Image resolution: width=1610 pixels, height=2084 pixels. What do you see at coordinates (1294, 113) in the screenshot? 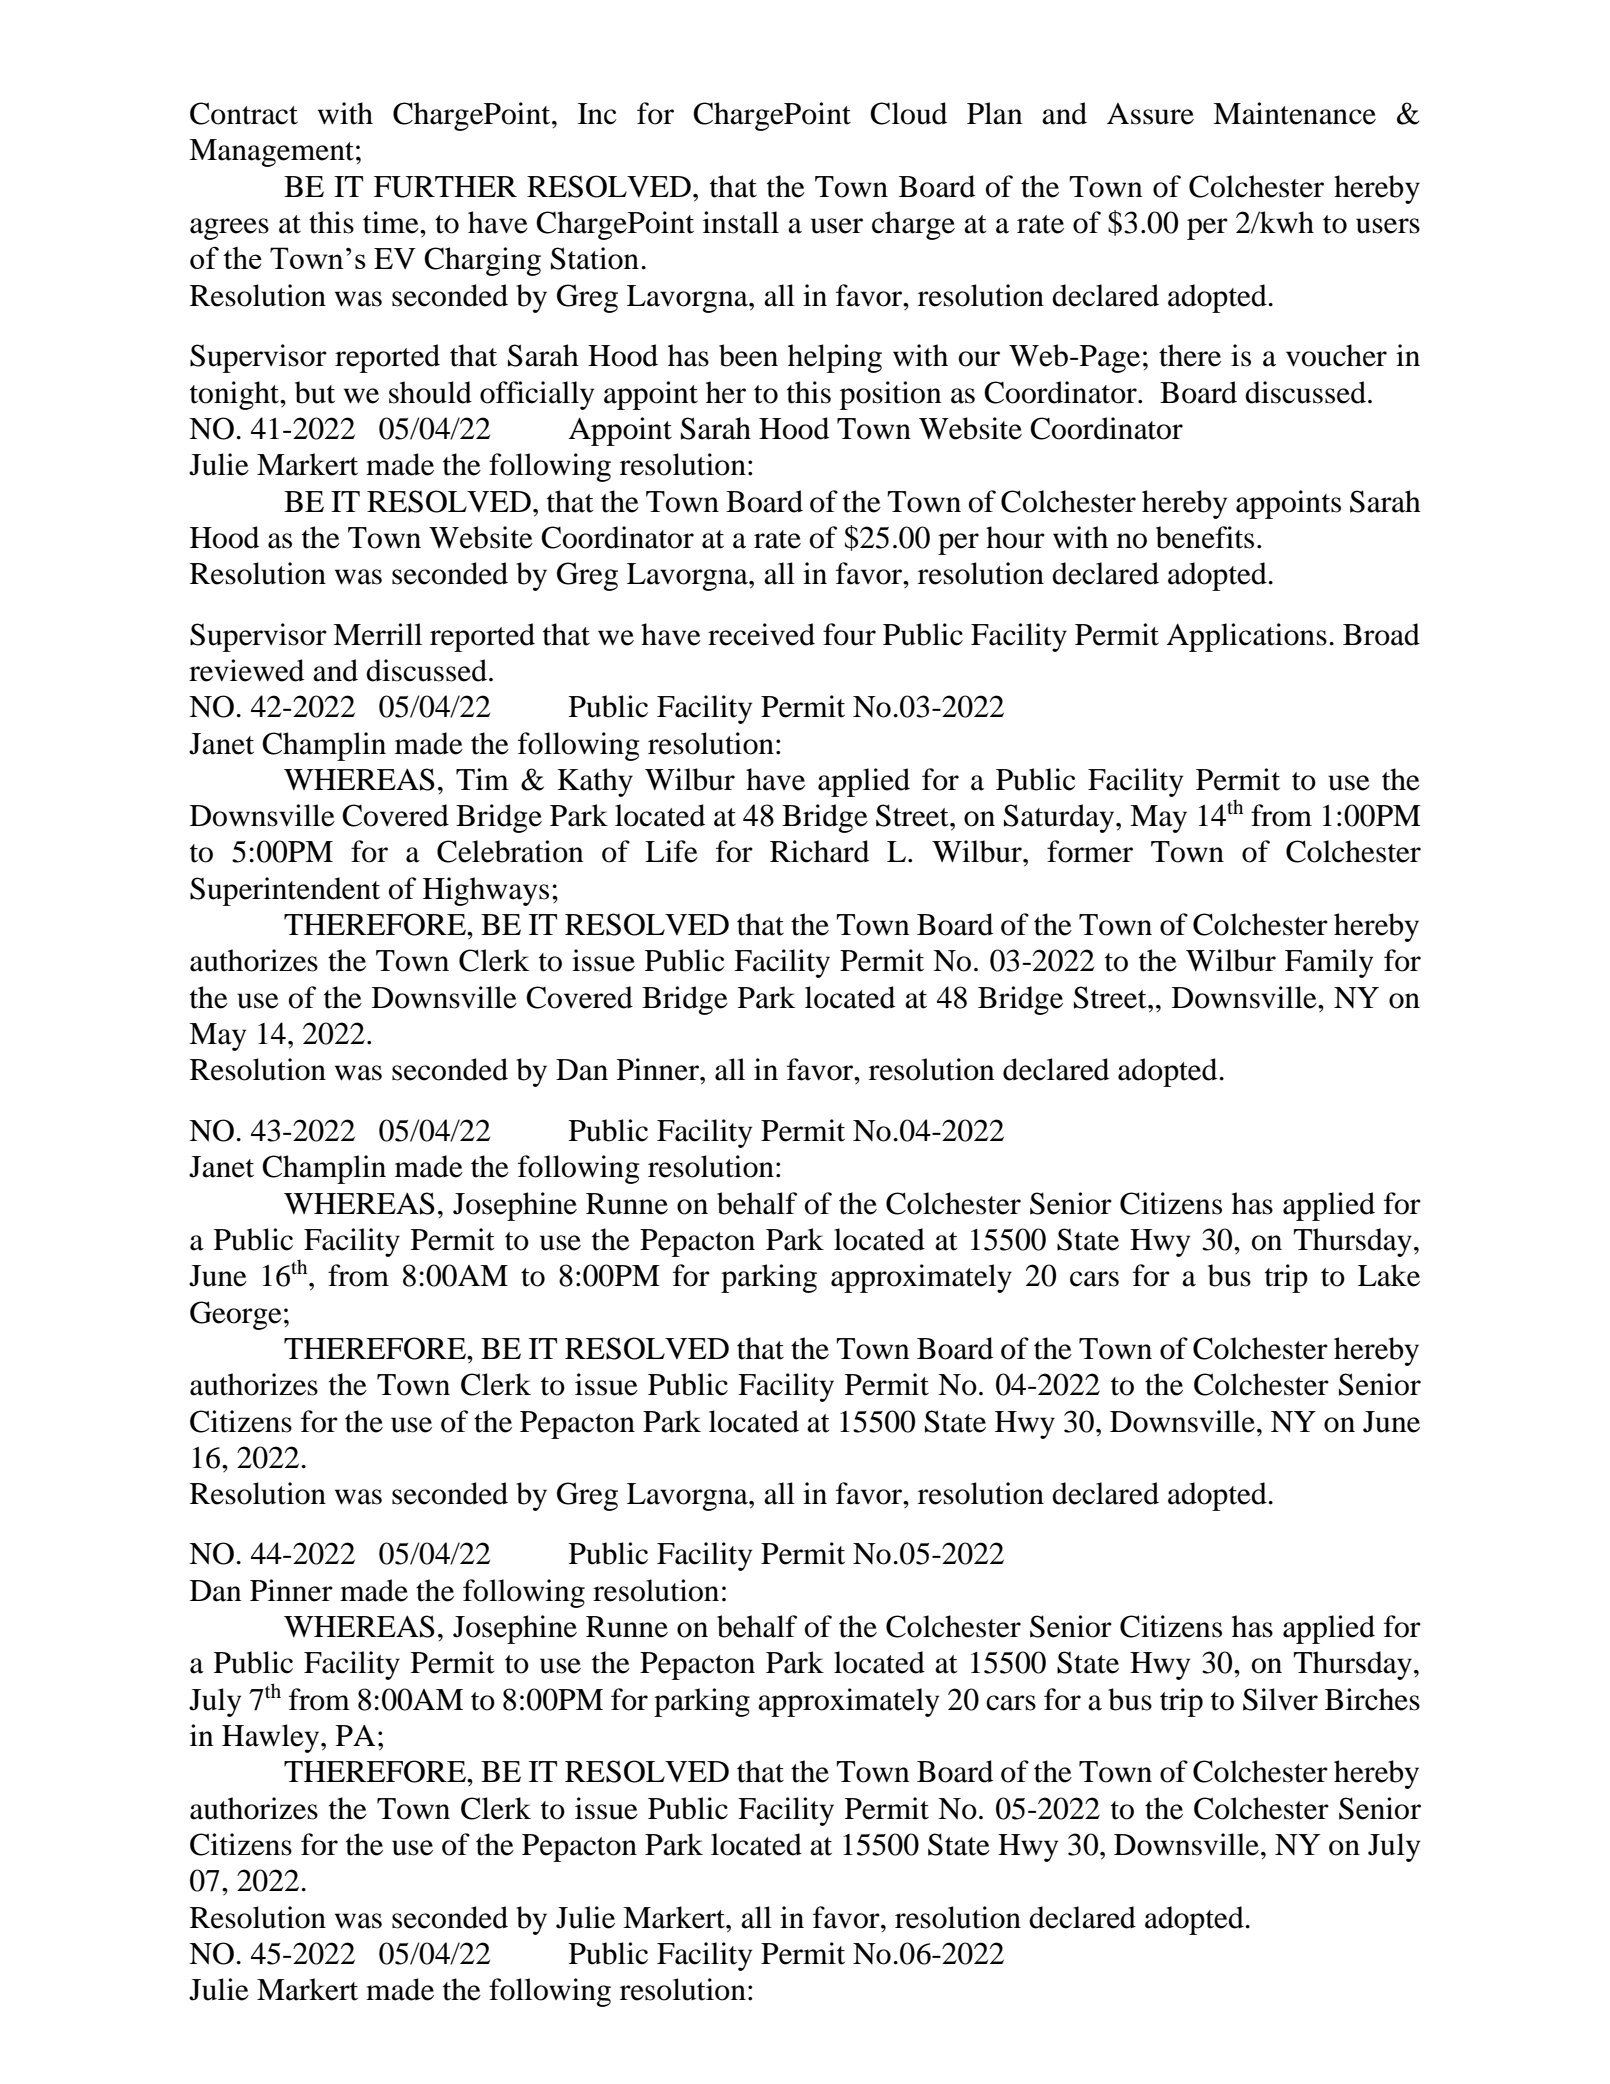
I see `Maintenance` at bounding box center [1294, 113].
